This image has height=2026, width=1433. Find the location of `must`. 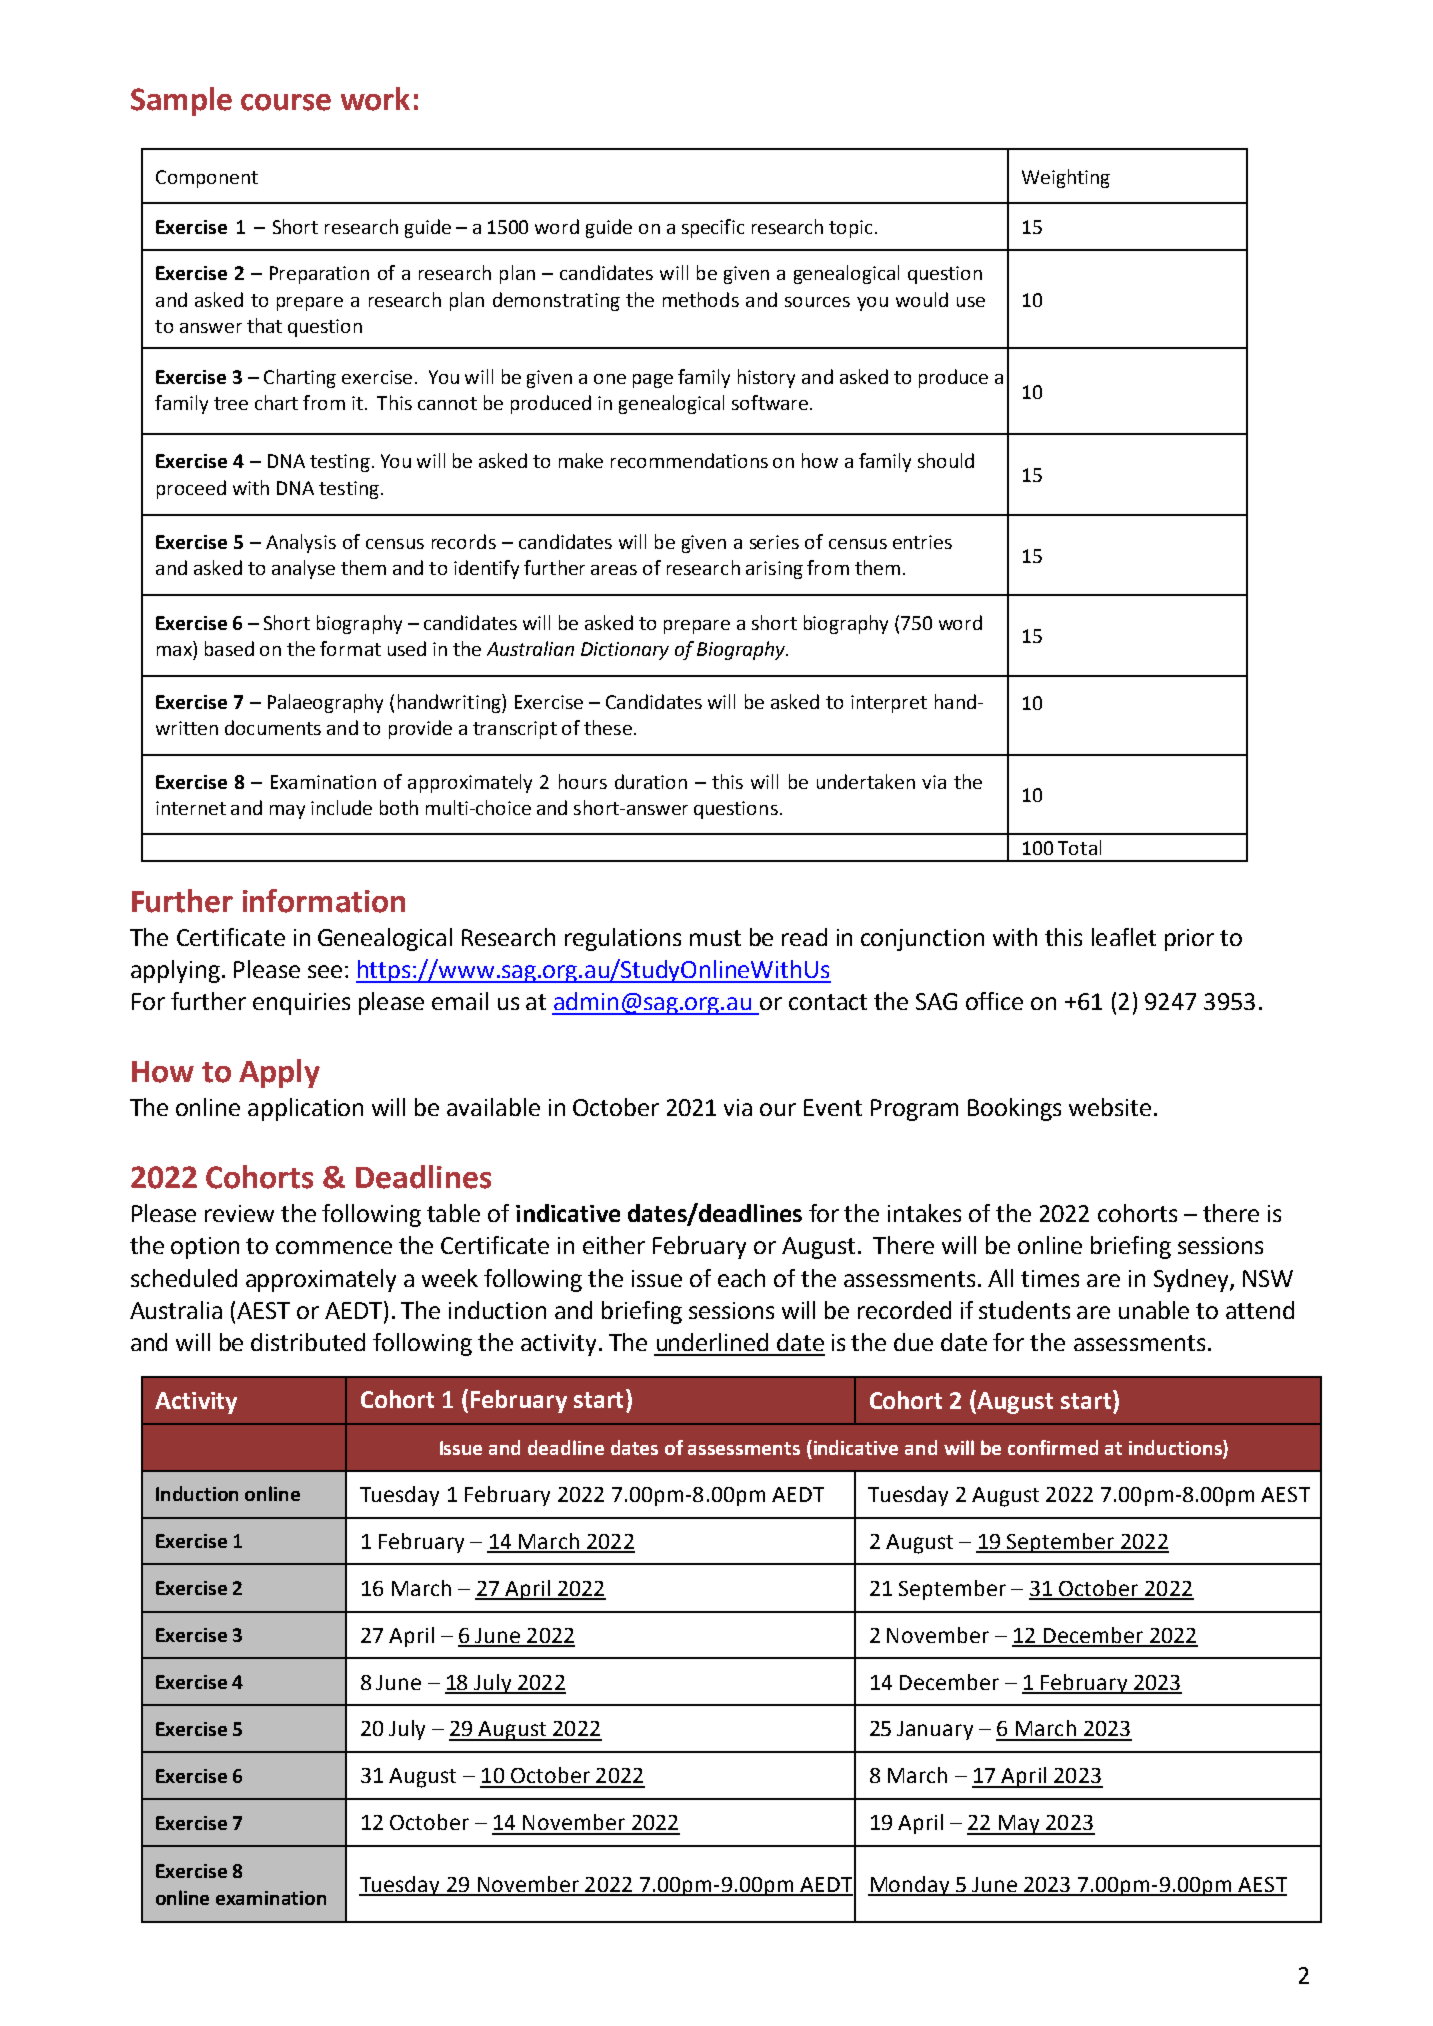

must is located at coordinates (715, 938).
